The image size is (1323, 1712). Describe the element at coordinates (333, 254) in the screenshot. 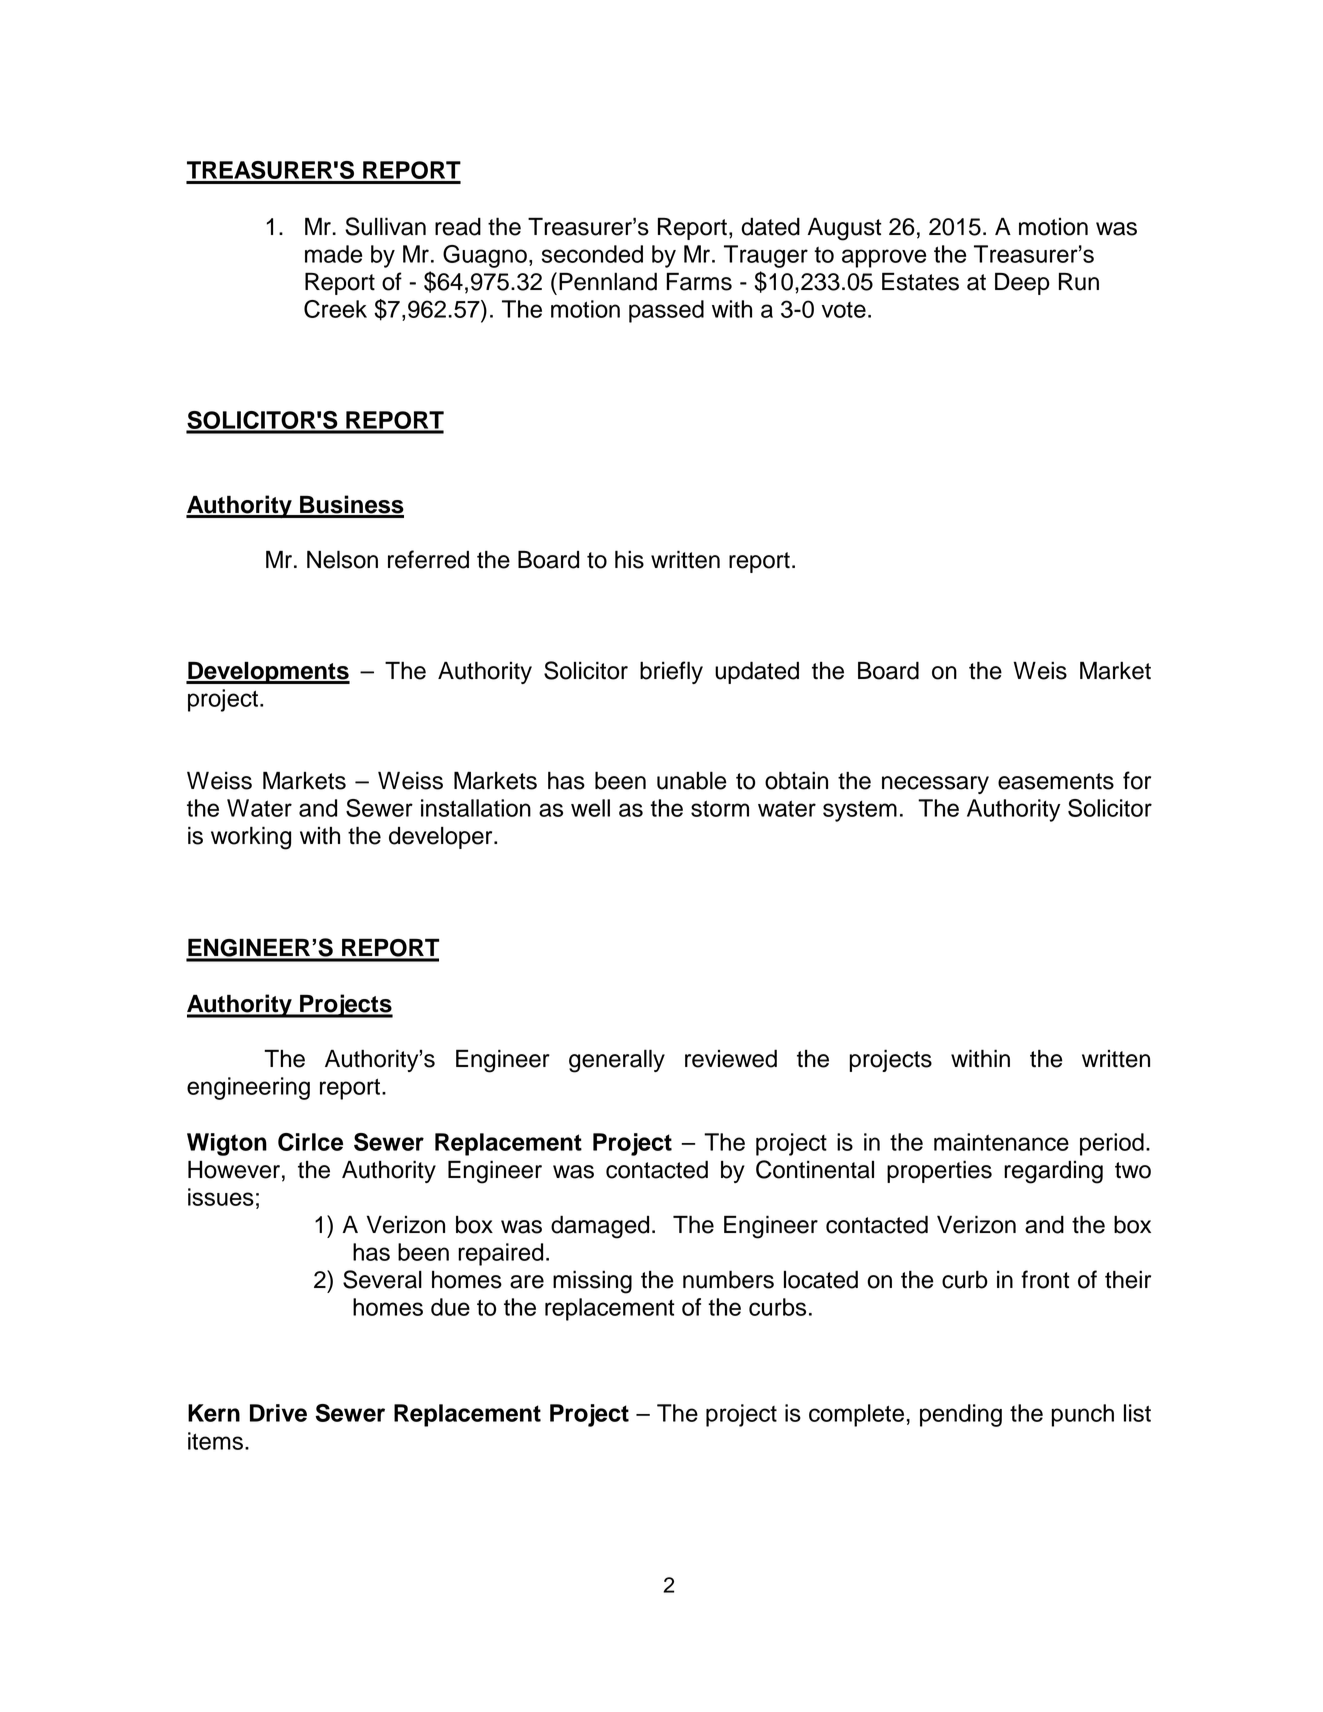

I see `made` at that location.
